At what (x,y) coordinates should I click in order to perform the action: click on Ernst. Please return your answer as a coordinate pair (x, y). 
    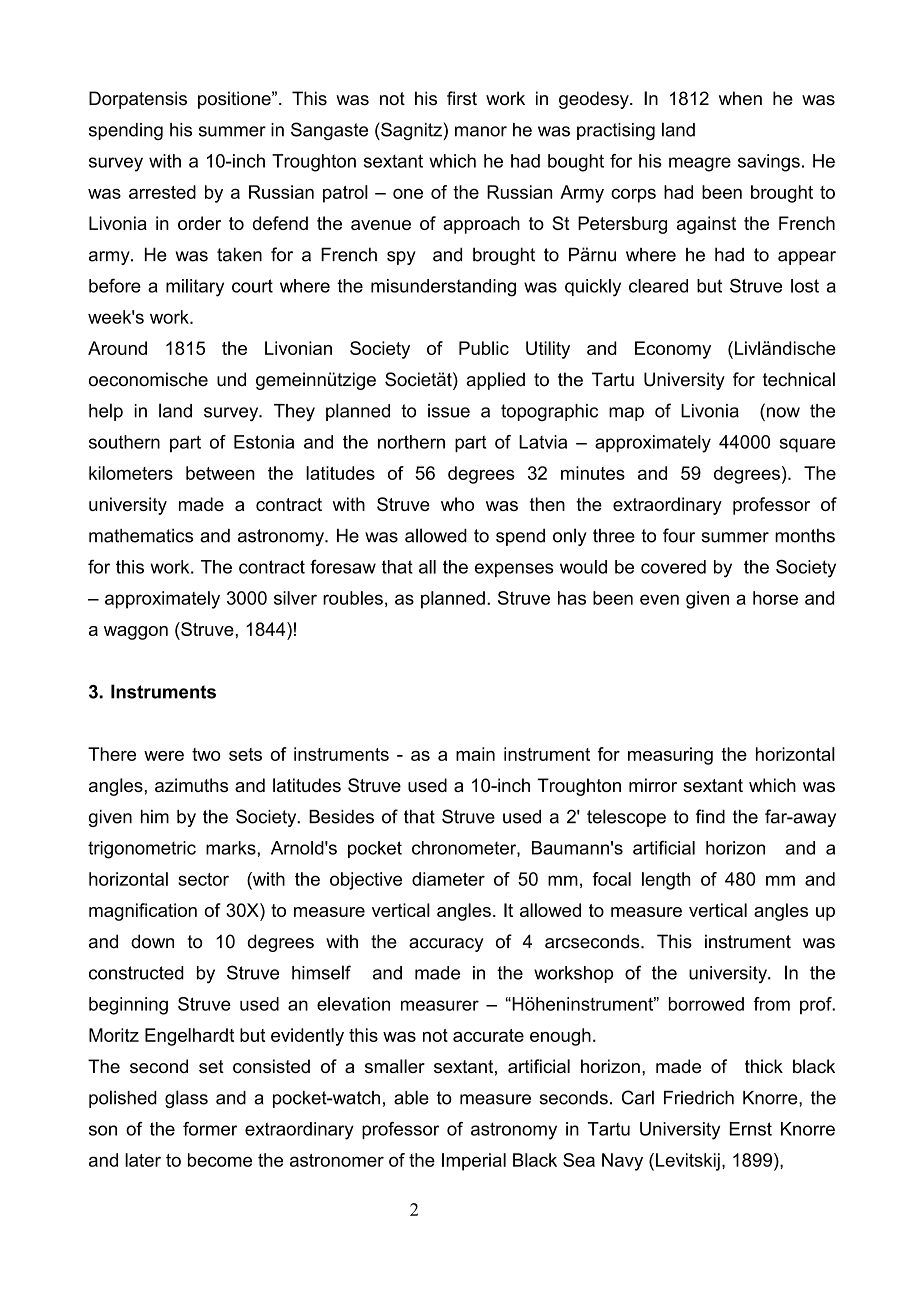
    Looking at the image, I should click on (751, 1129).
